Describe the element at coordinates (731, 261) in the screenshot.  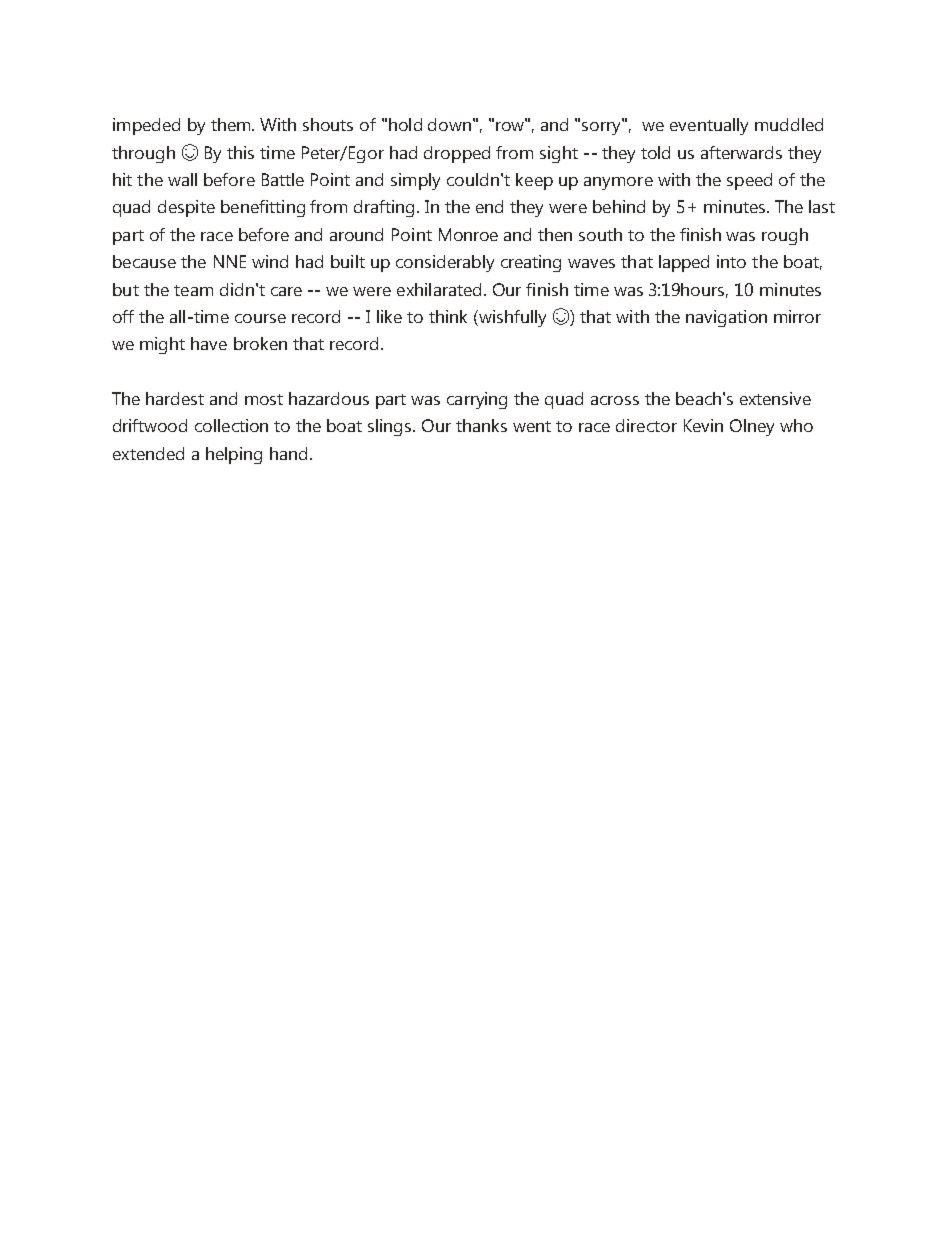
I see `into` at that location.
